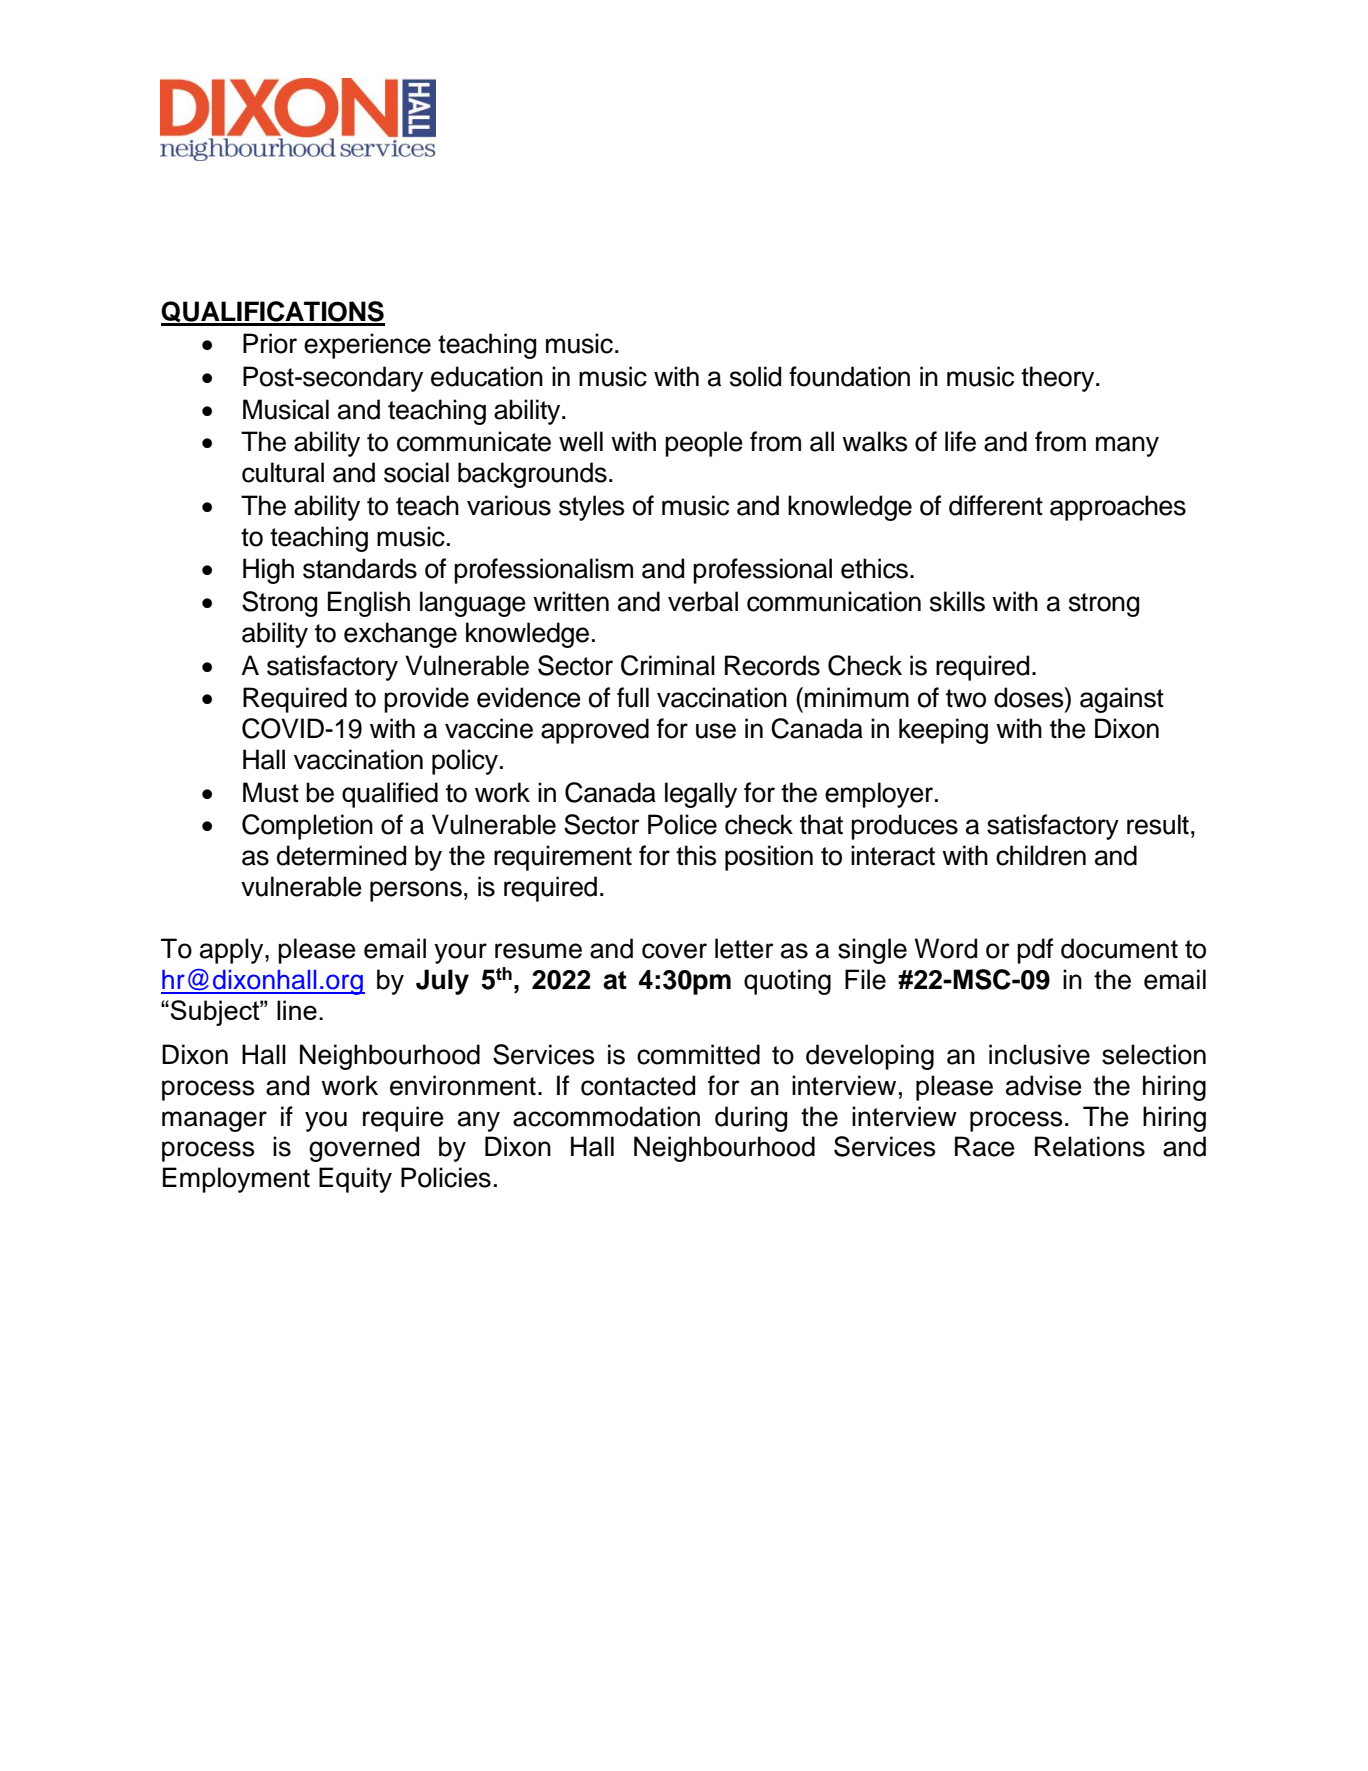 Image resolution: width=1368 pixels, height=1771 pixels. Describe the element at coordinates (1041, 855) in the document. I see `children` at that location.
